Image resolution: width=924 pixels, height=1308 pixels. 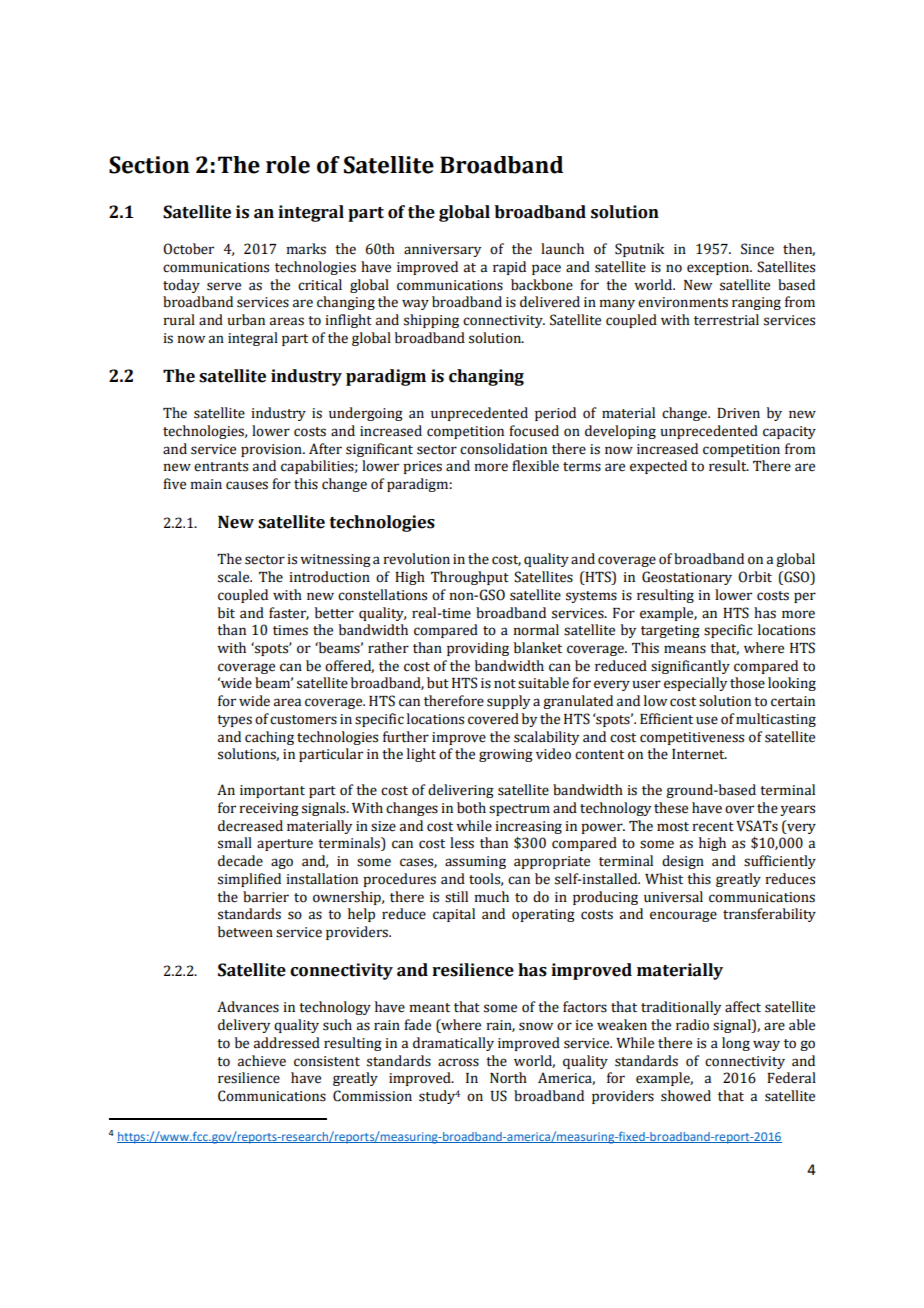 I want to click on Driven, so click(x=738, y=413).
